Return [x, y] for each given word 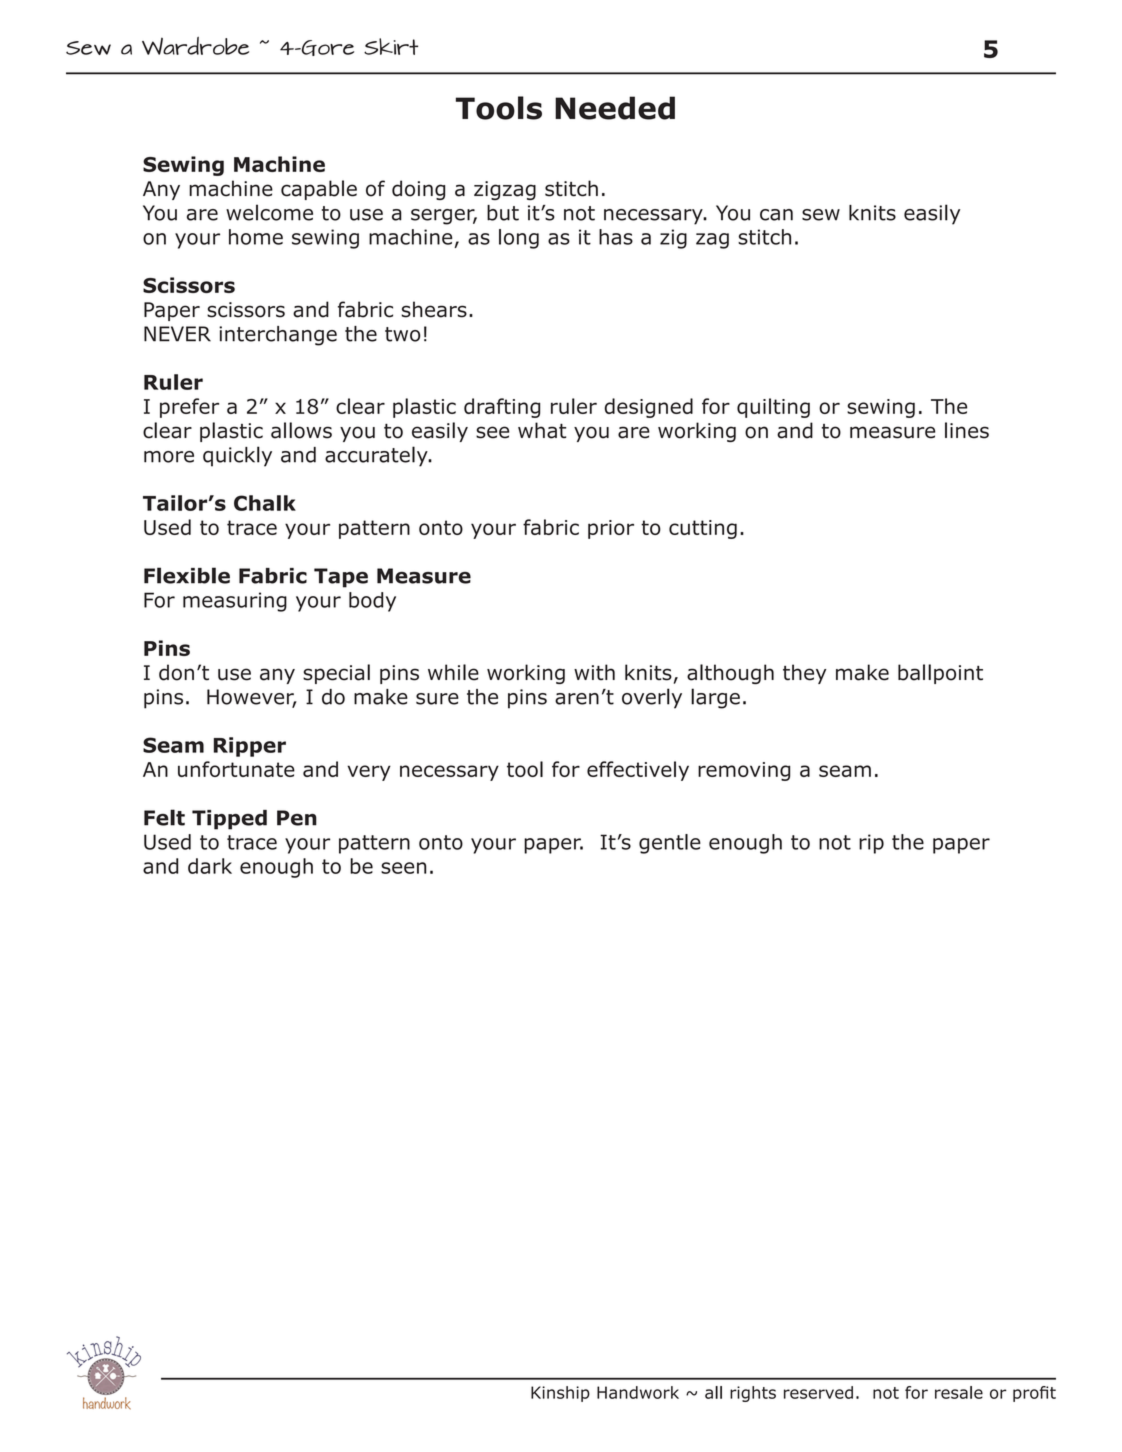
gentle [670, 844]
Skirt [391, 46]
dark [210, 866]
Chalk [265, 503]
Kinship [560, 1394]
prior [611, 529]
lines [967, 430]
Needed [615, 108]
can [776, 215]
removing [744, 771]
